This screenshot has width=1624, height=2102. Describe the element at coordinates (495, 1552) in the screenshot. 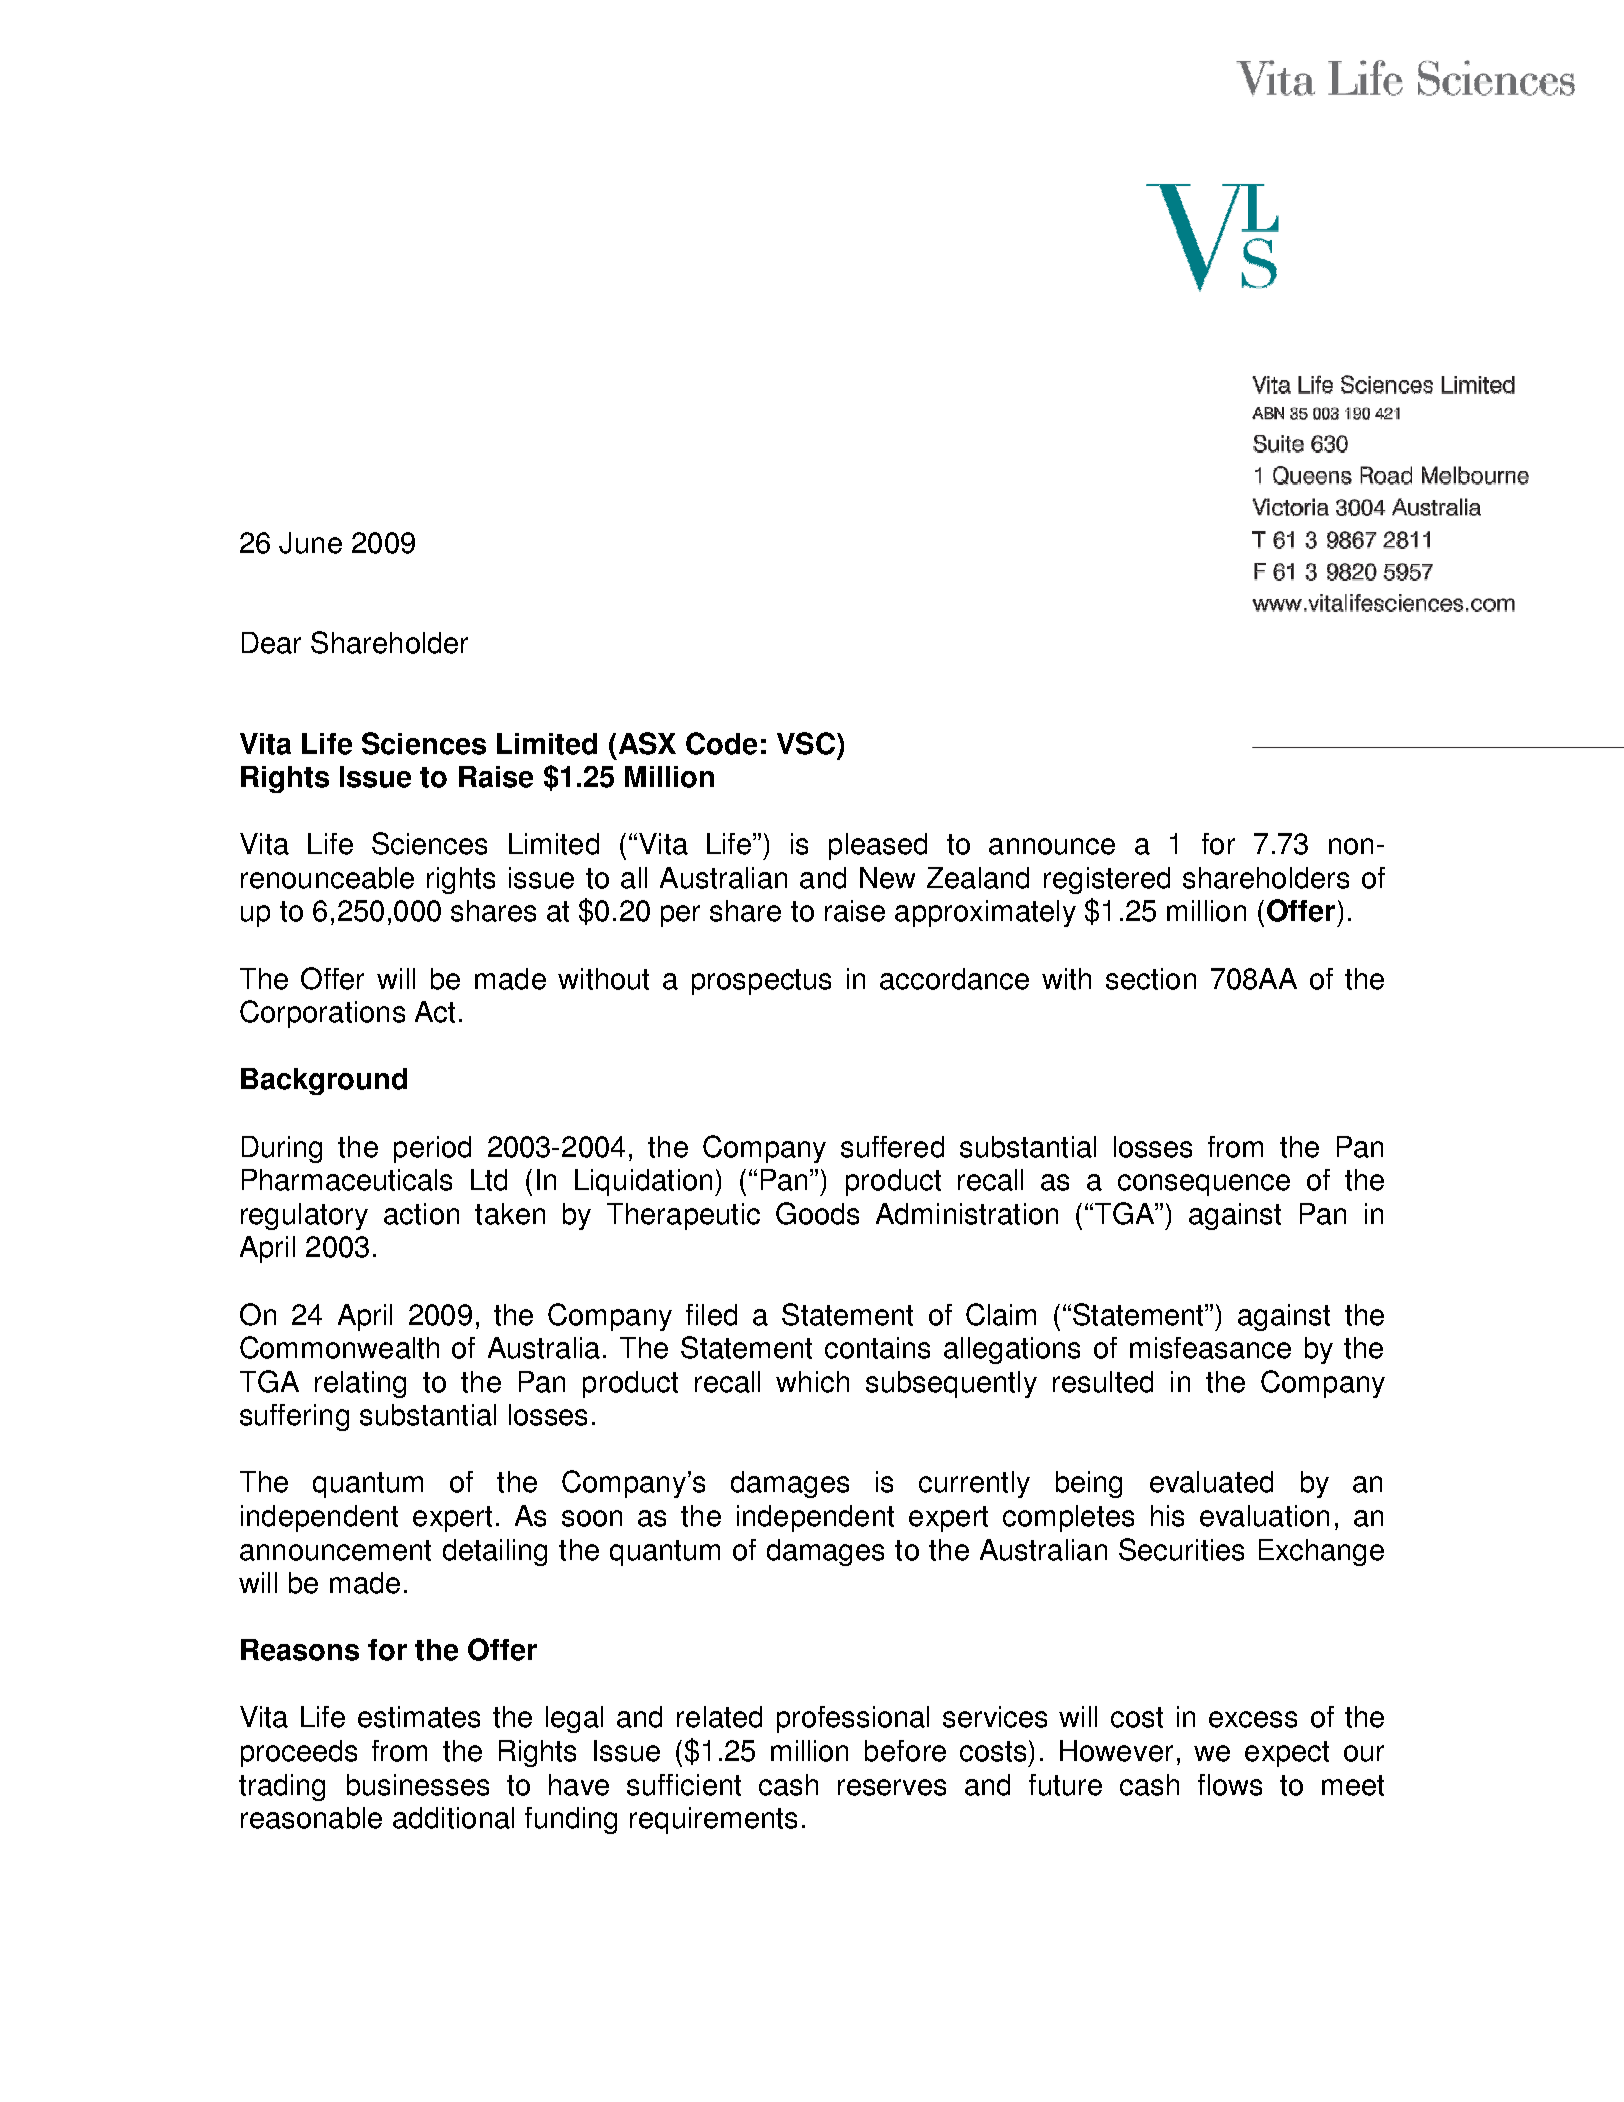

I see `detailing` at that location.
